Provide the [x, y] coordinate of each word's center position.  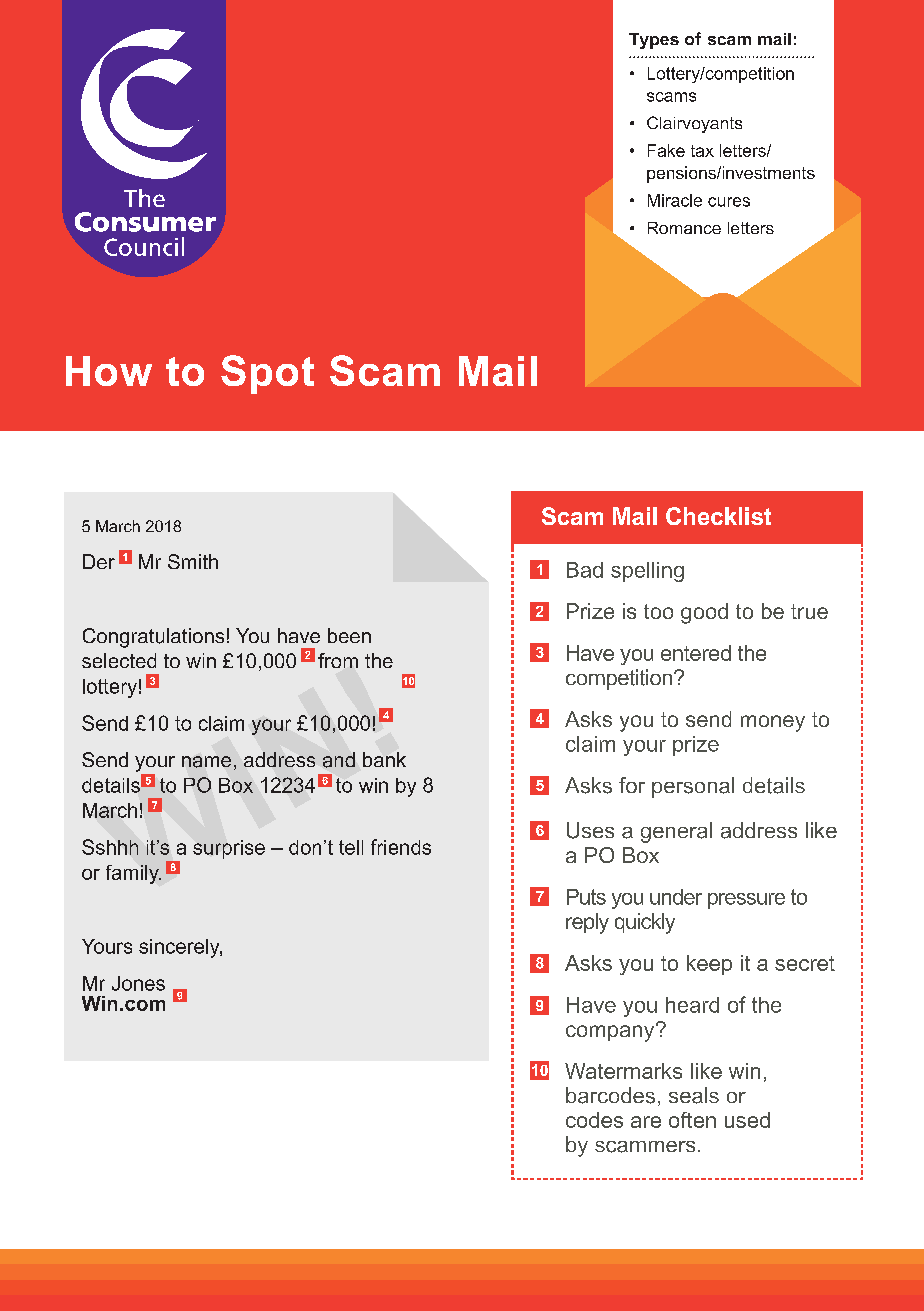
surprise [229, 849]
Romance [684, 228]
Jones [138, 983]
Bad [585, 570]
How [109, 371]
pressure [746, 901]
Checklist [718, 516]
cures [729, 202]
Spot [267, 374]
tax [702, 151]
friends [401, 847]
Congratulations [153, 638]
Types [654, 41]
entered [696, 653]
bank [384, 759]
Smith [193, 561]
